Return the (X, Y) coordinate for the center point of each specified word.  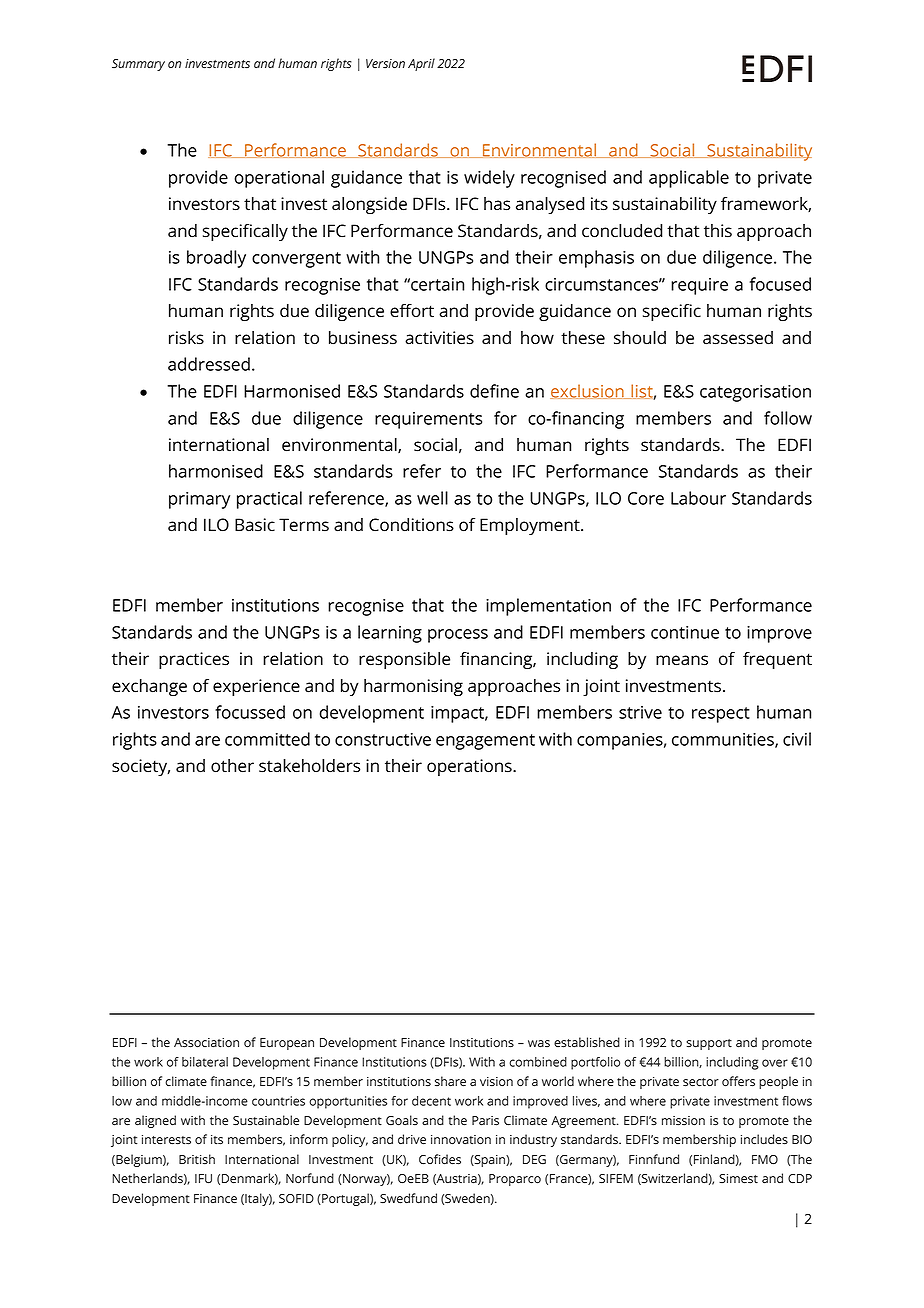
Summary (138, 65)
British (197, 1159)
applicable (689, 179)
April (421, 64)
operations (470, 767)
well (432, 498)
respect (721, 715)
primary (199, 500)
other (232, 766)
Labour (698, 498)
